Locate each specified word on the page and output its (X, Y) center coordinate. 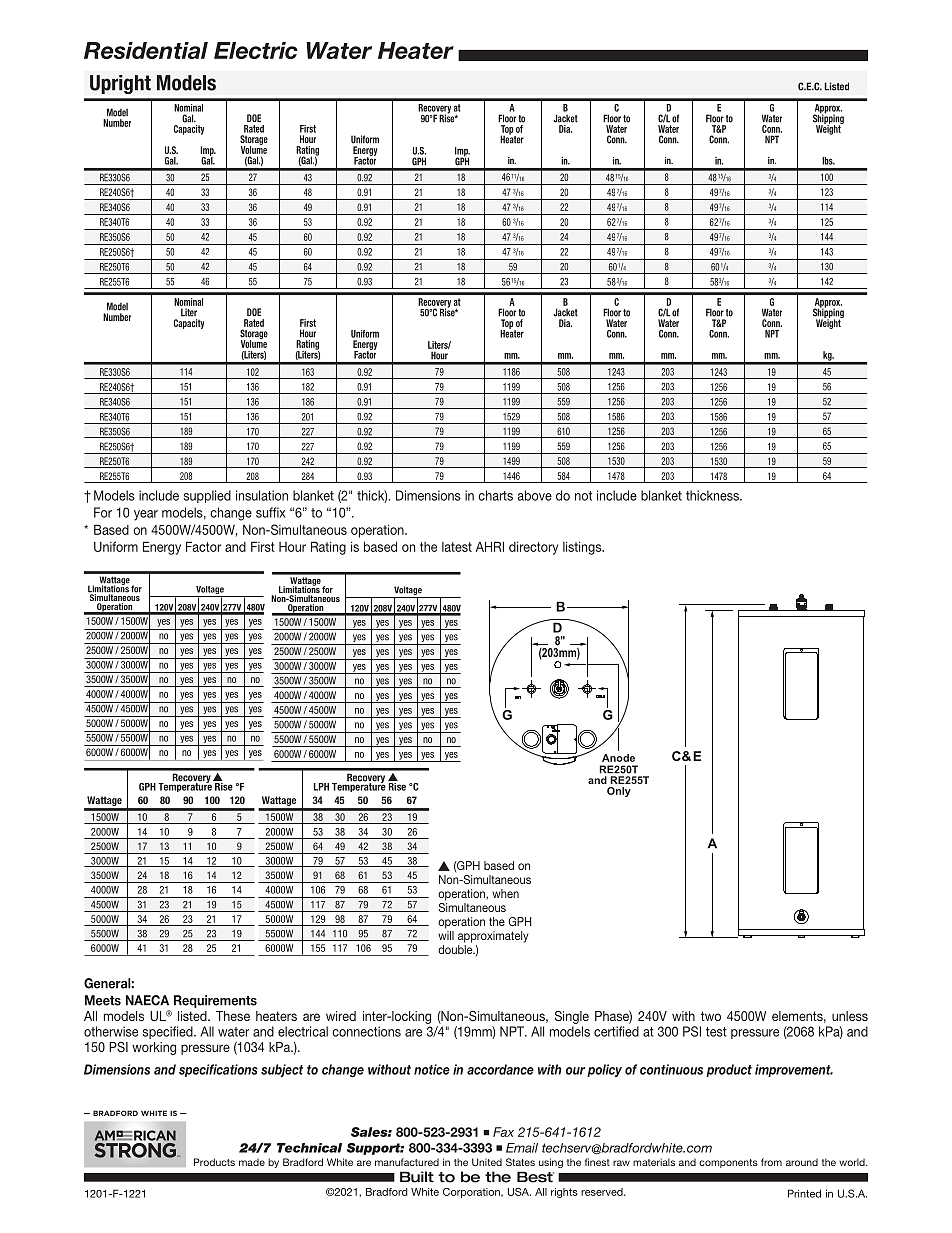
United (487, 1162)
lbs (828, 161)
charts (495, 495)
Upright (120, 84)
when (505, 893)
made (252, 1162)
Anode (618, 758)
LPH (321, 787)
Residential (146, 50)
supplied (207, 496)
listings (583, 548)
